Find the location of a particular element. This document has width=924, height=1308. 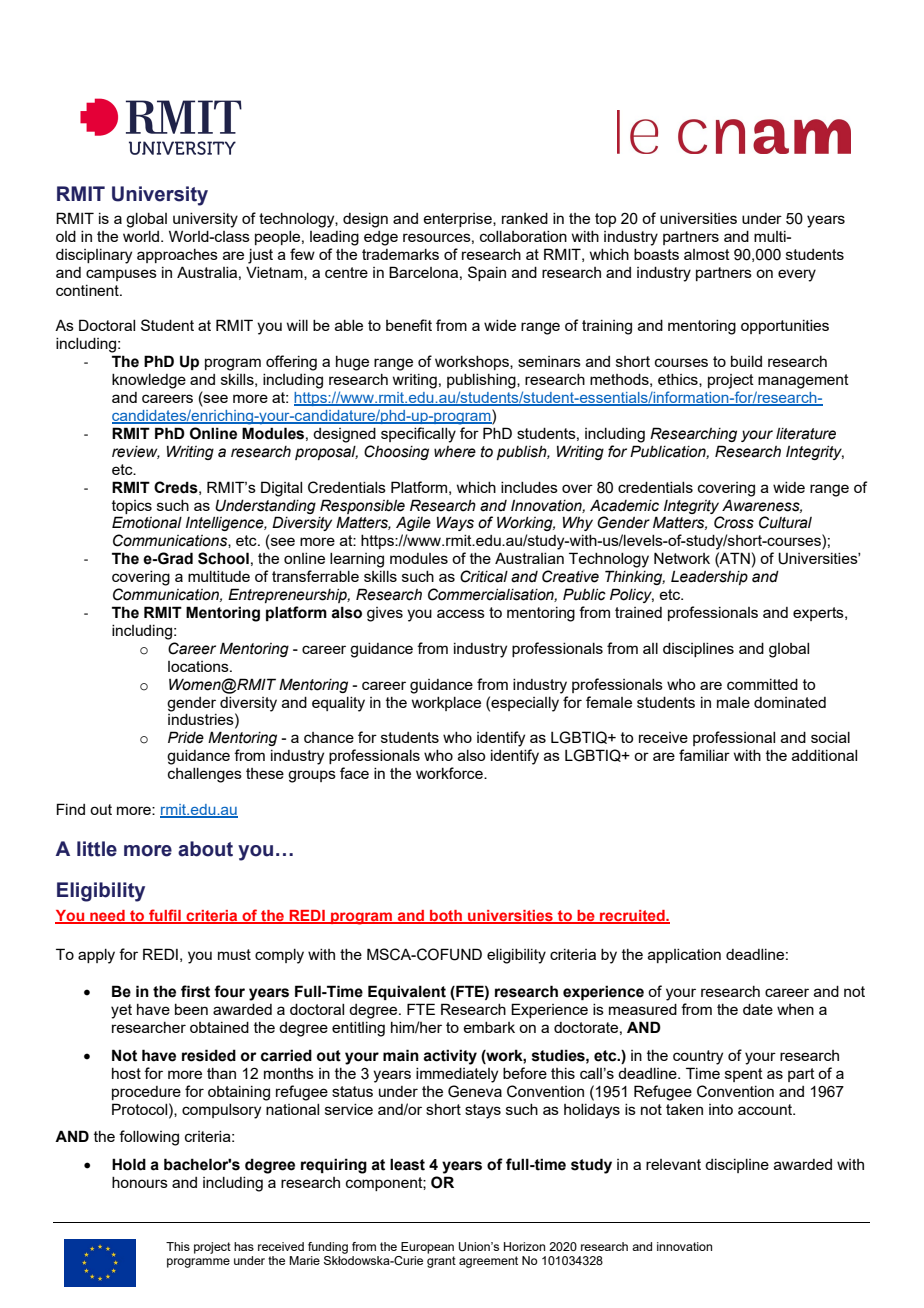

face is located at coordinates (354, 773).
